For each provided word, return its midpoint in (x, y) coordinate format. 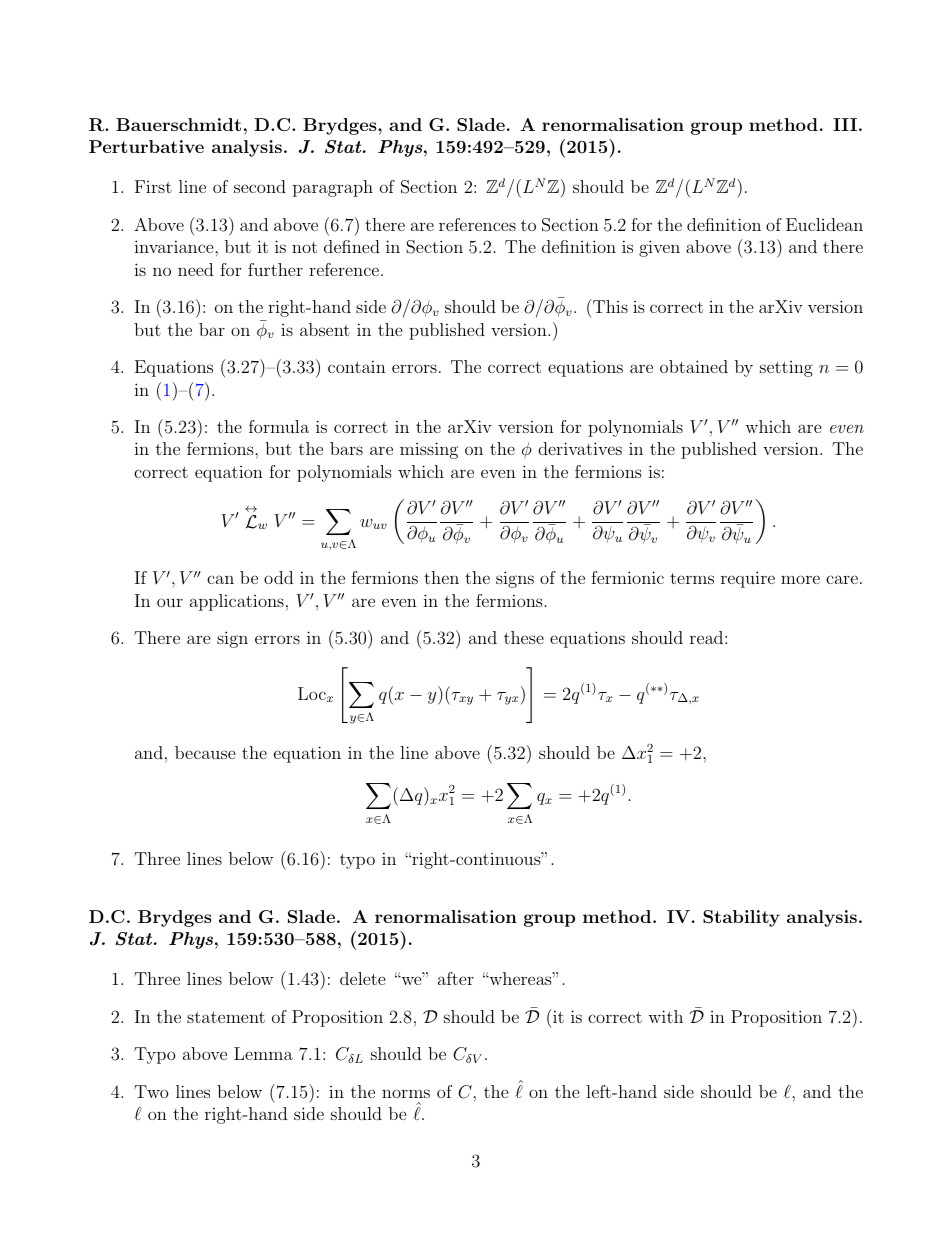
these (524, 637)
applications (237, 602)
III (845, 124)
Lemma (263, 1053)
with (665, 1016)
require (748, 579)
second (260, 186)
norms (406, 1093)
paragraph (333, 188)
